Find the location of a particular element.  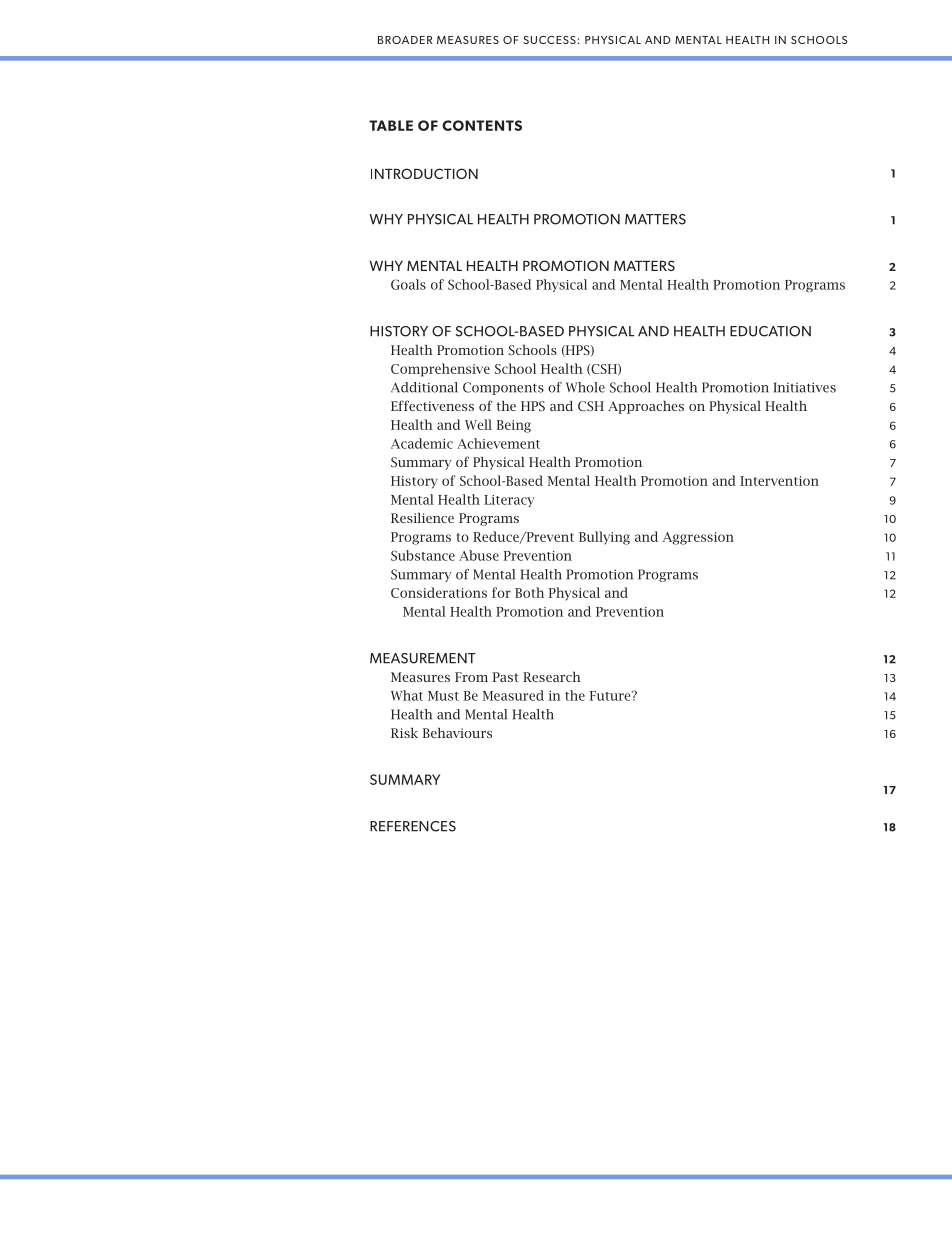

Both is located at coordinates (529, 592).
